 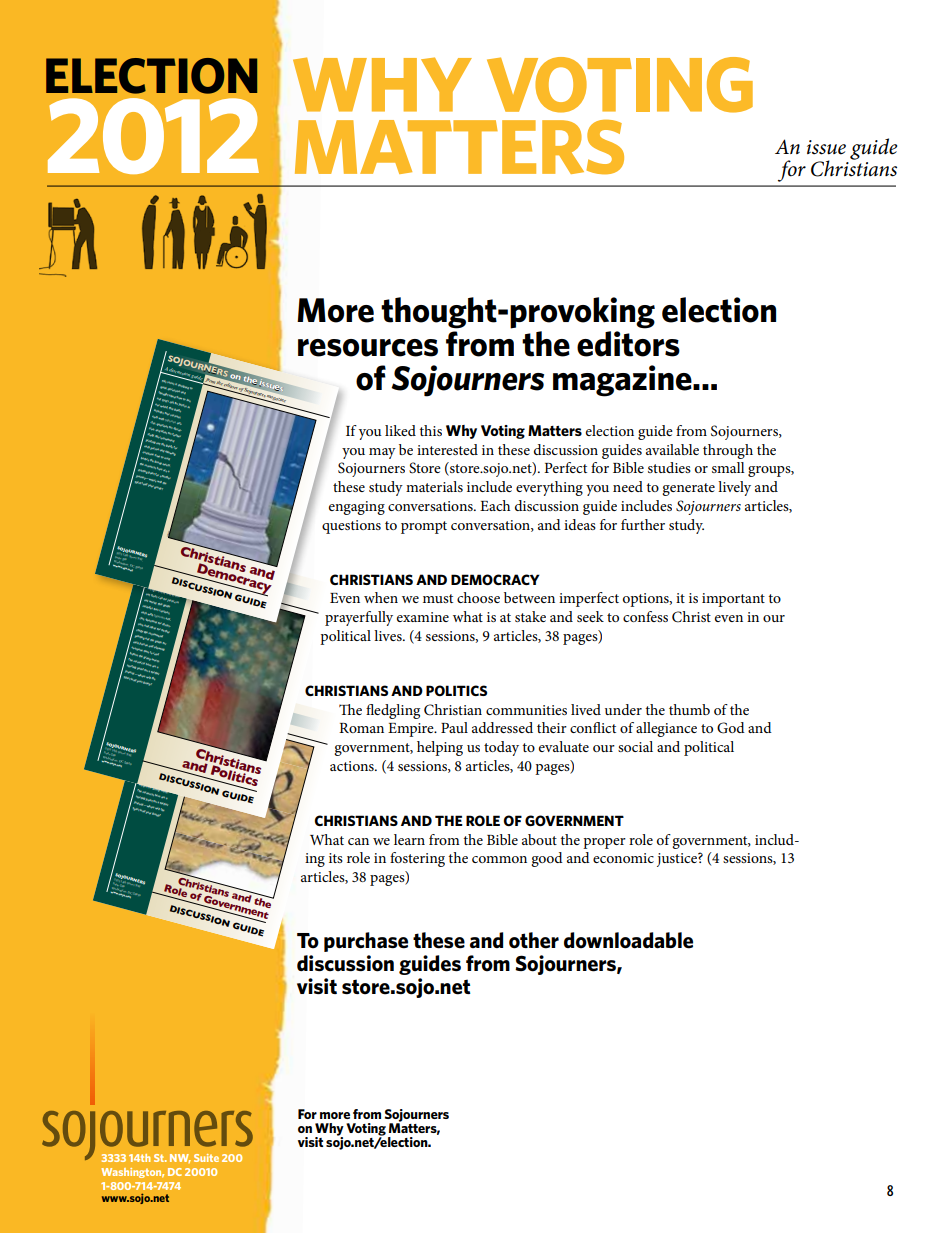 I want to click on between, so click(x=529, y=597).
